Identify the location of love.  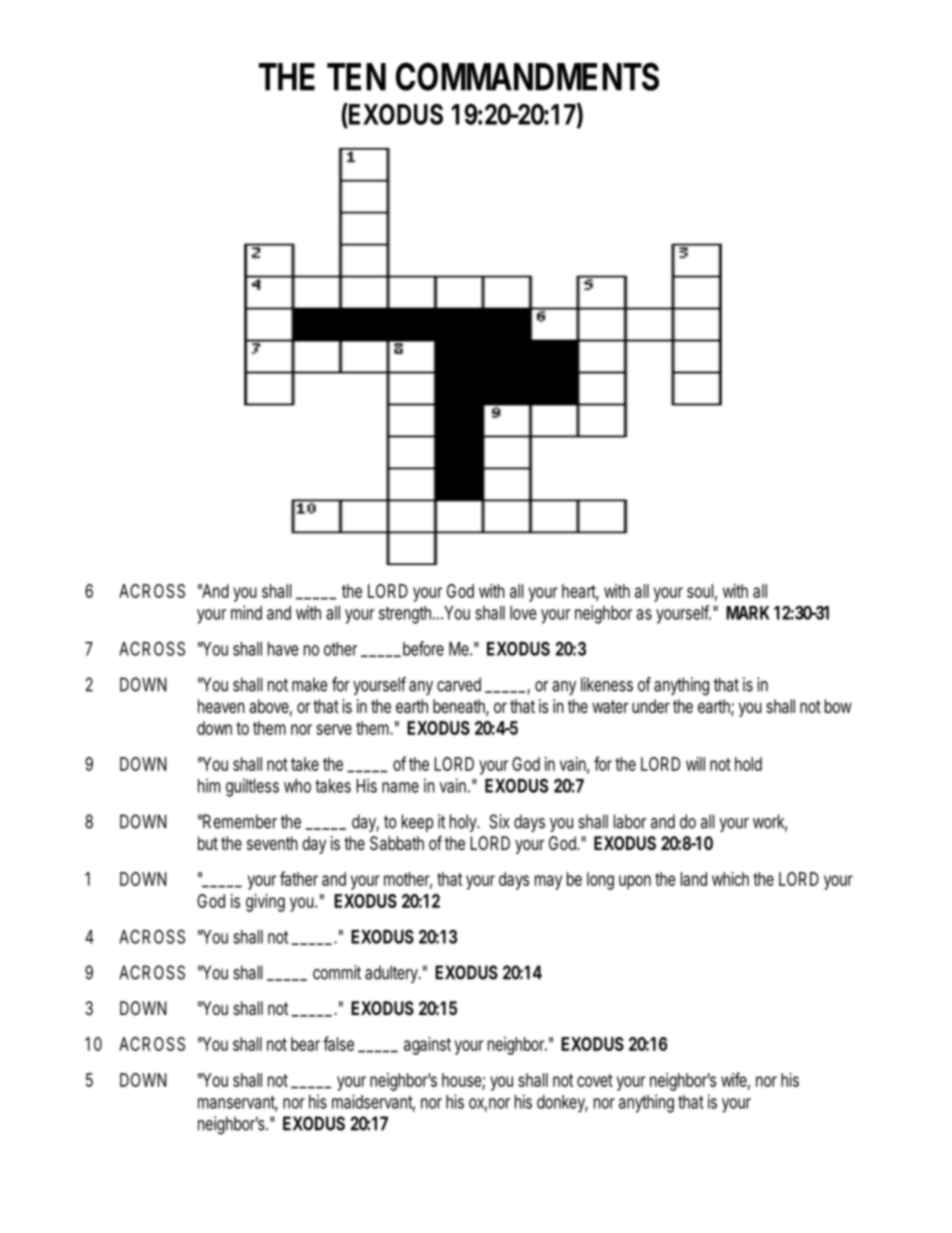
(523, 613).
